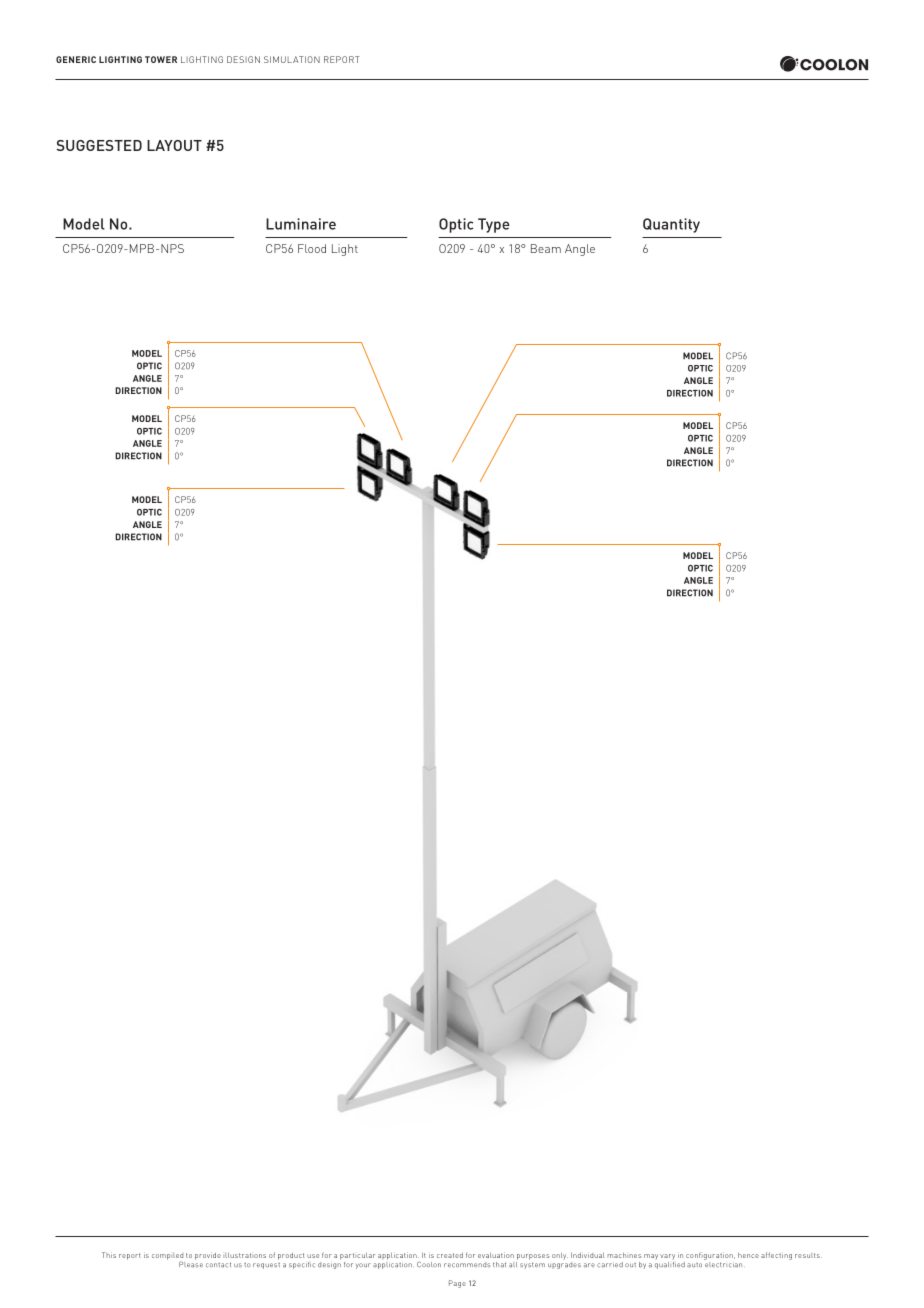 The width and height of the image is (924, 1308). Describe the element at coordinates (671, 225) in the image. I see `Quantity` at that location.
